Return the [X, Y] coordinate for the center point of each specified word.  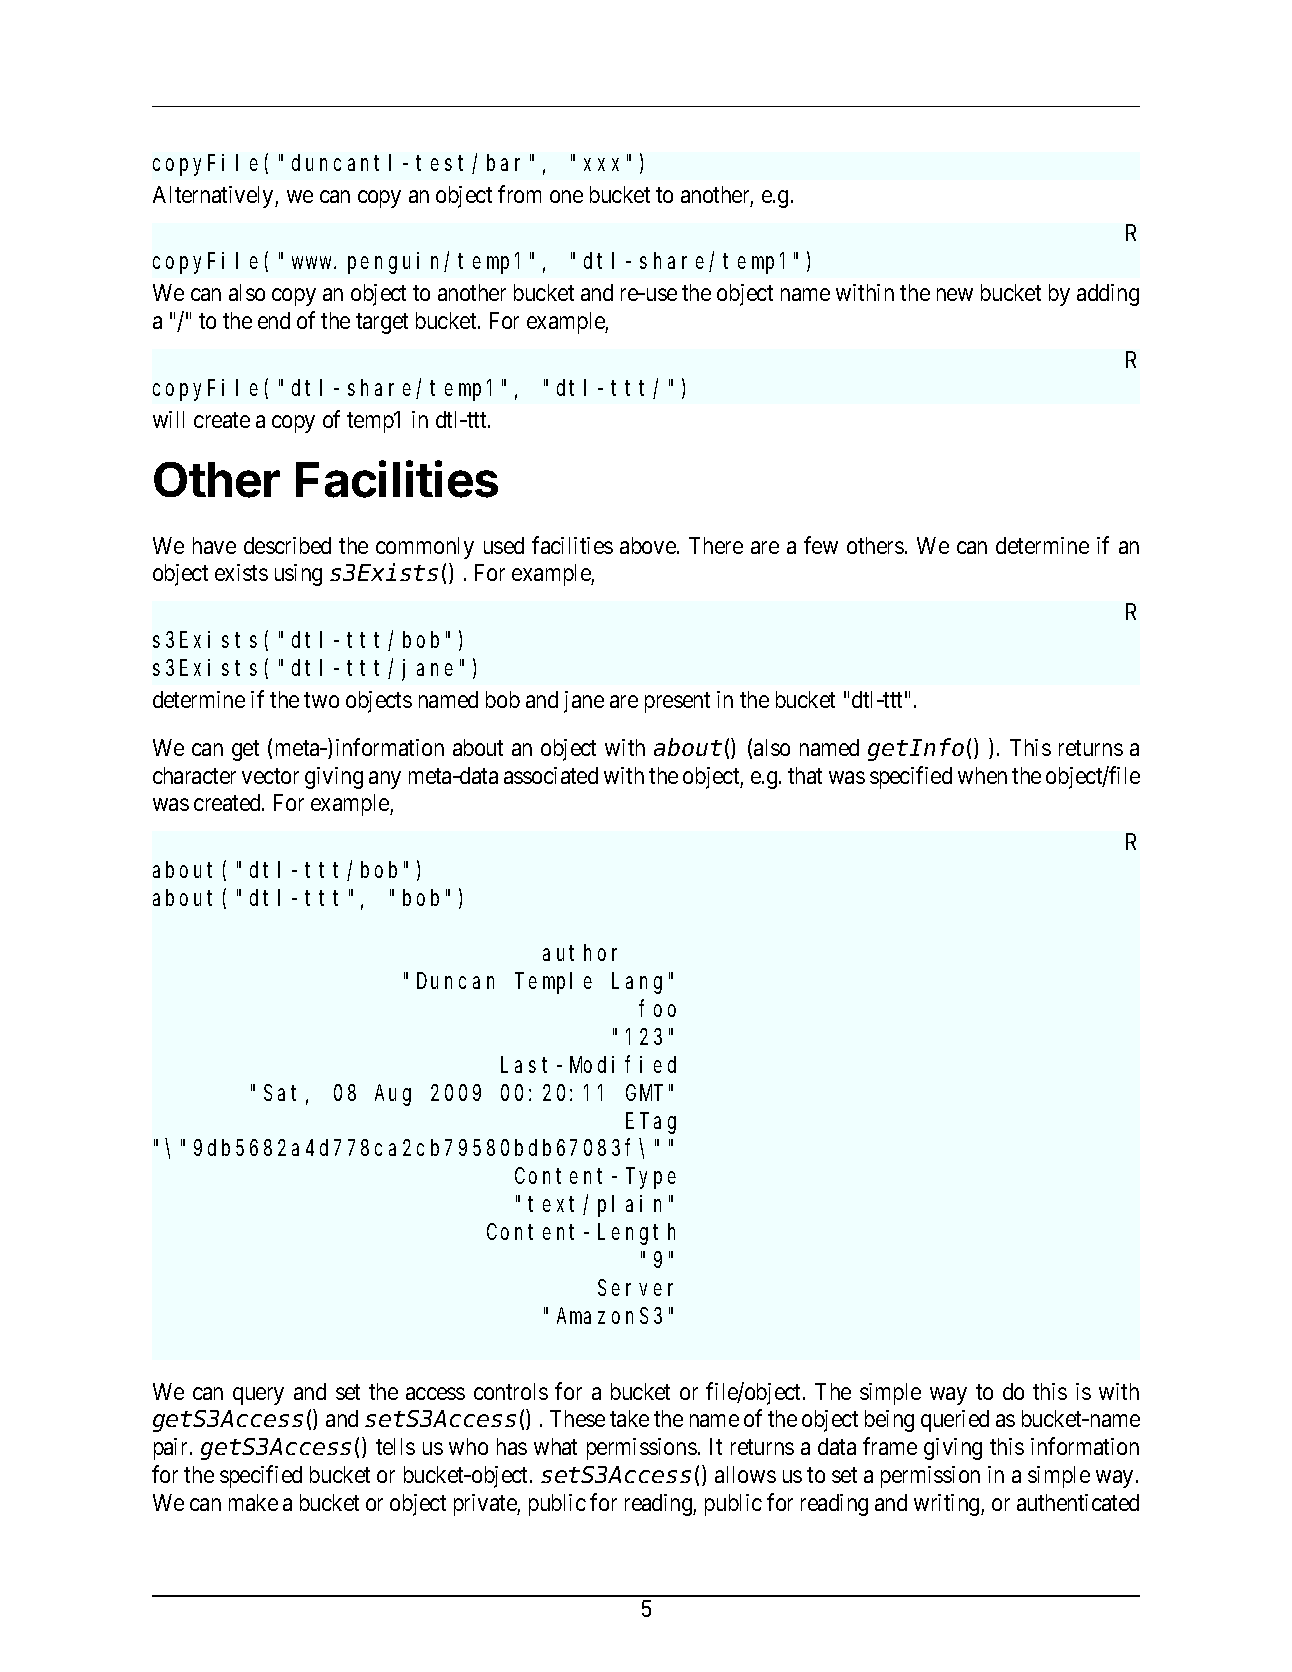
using [298, 575]
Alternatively [214, 197]
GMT [644, 1093]
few [821, 545]
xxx [606, 165]
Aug [393, 1096]
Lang [637, 984]
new [955, 295]
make [253, 1502]
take [629, 1418]
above [648, 545]
